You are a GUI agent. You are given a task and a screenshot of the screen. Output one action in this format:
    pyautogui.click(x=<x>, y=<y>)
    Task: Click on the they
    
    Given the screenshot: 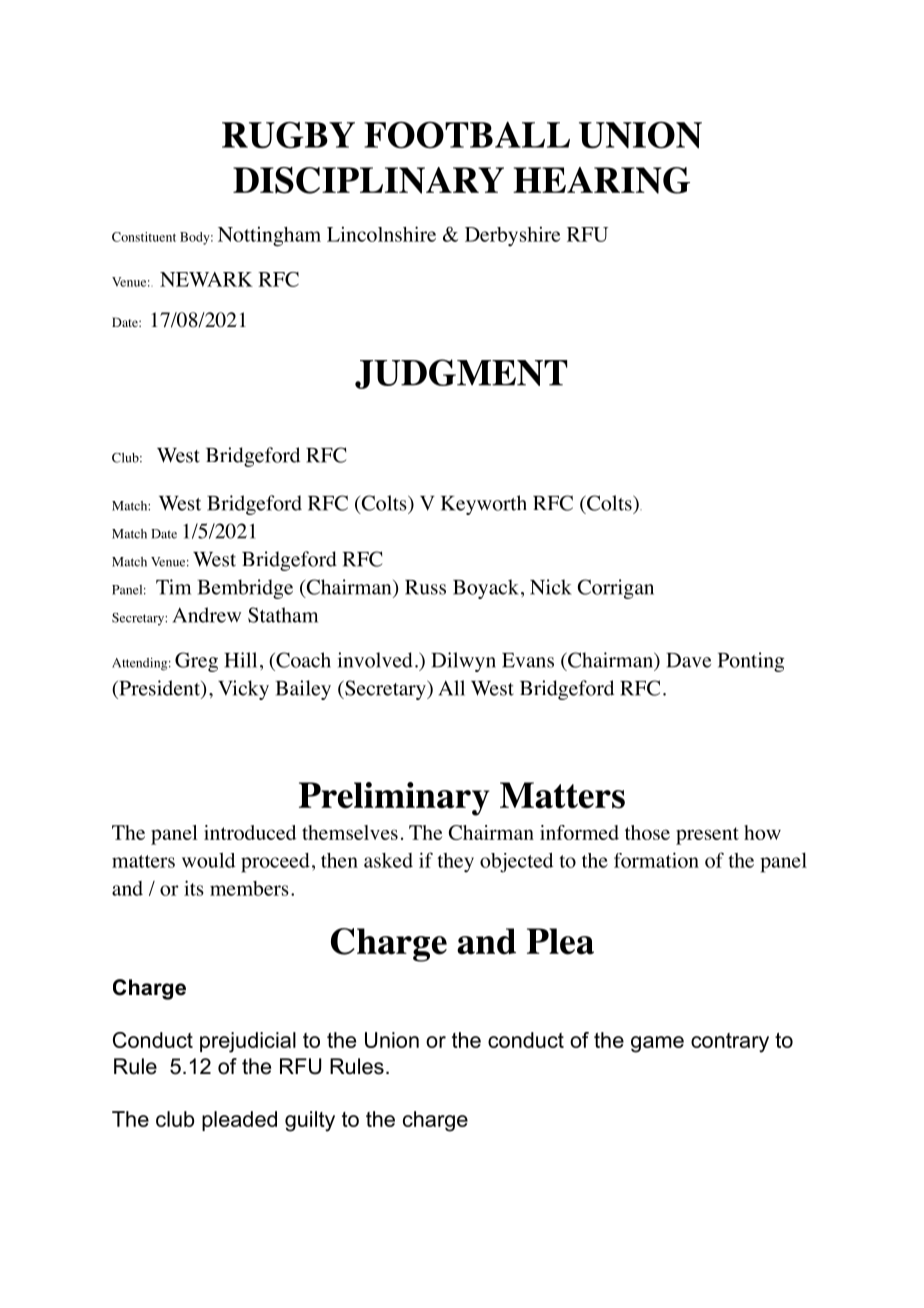 What is the action you would take?
    pyautogui.click(x=455, y=862)
